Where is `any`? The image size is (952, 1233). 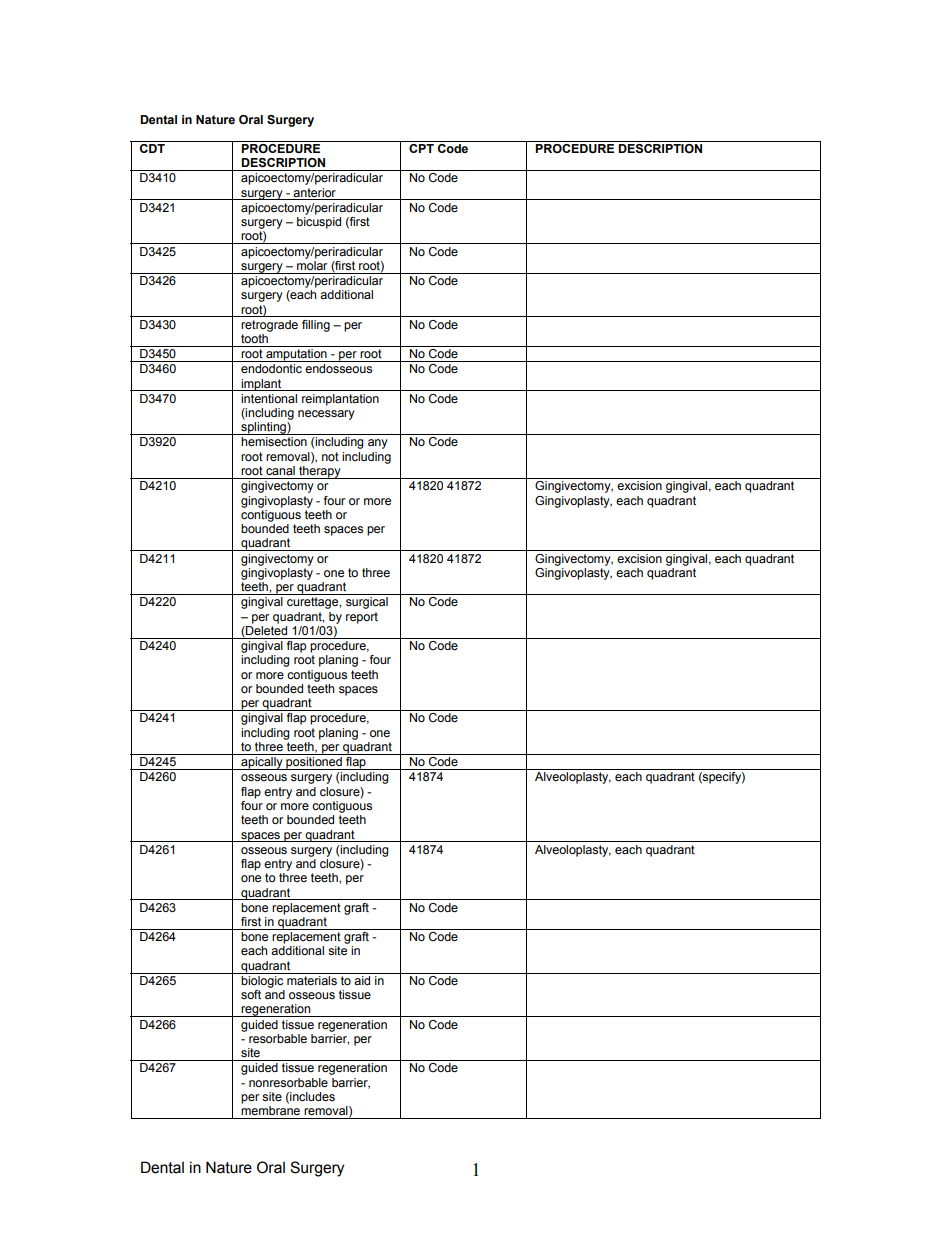
any is located at coordinates (378, 444).
